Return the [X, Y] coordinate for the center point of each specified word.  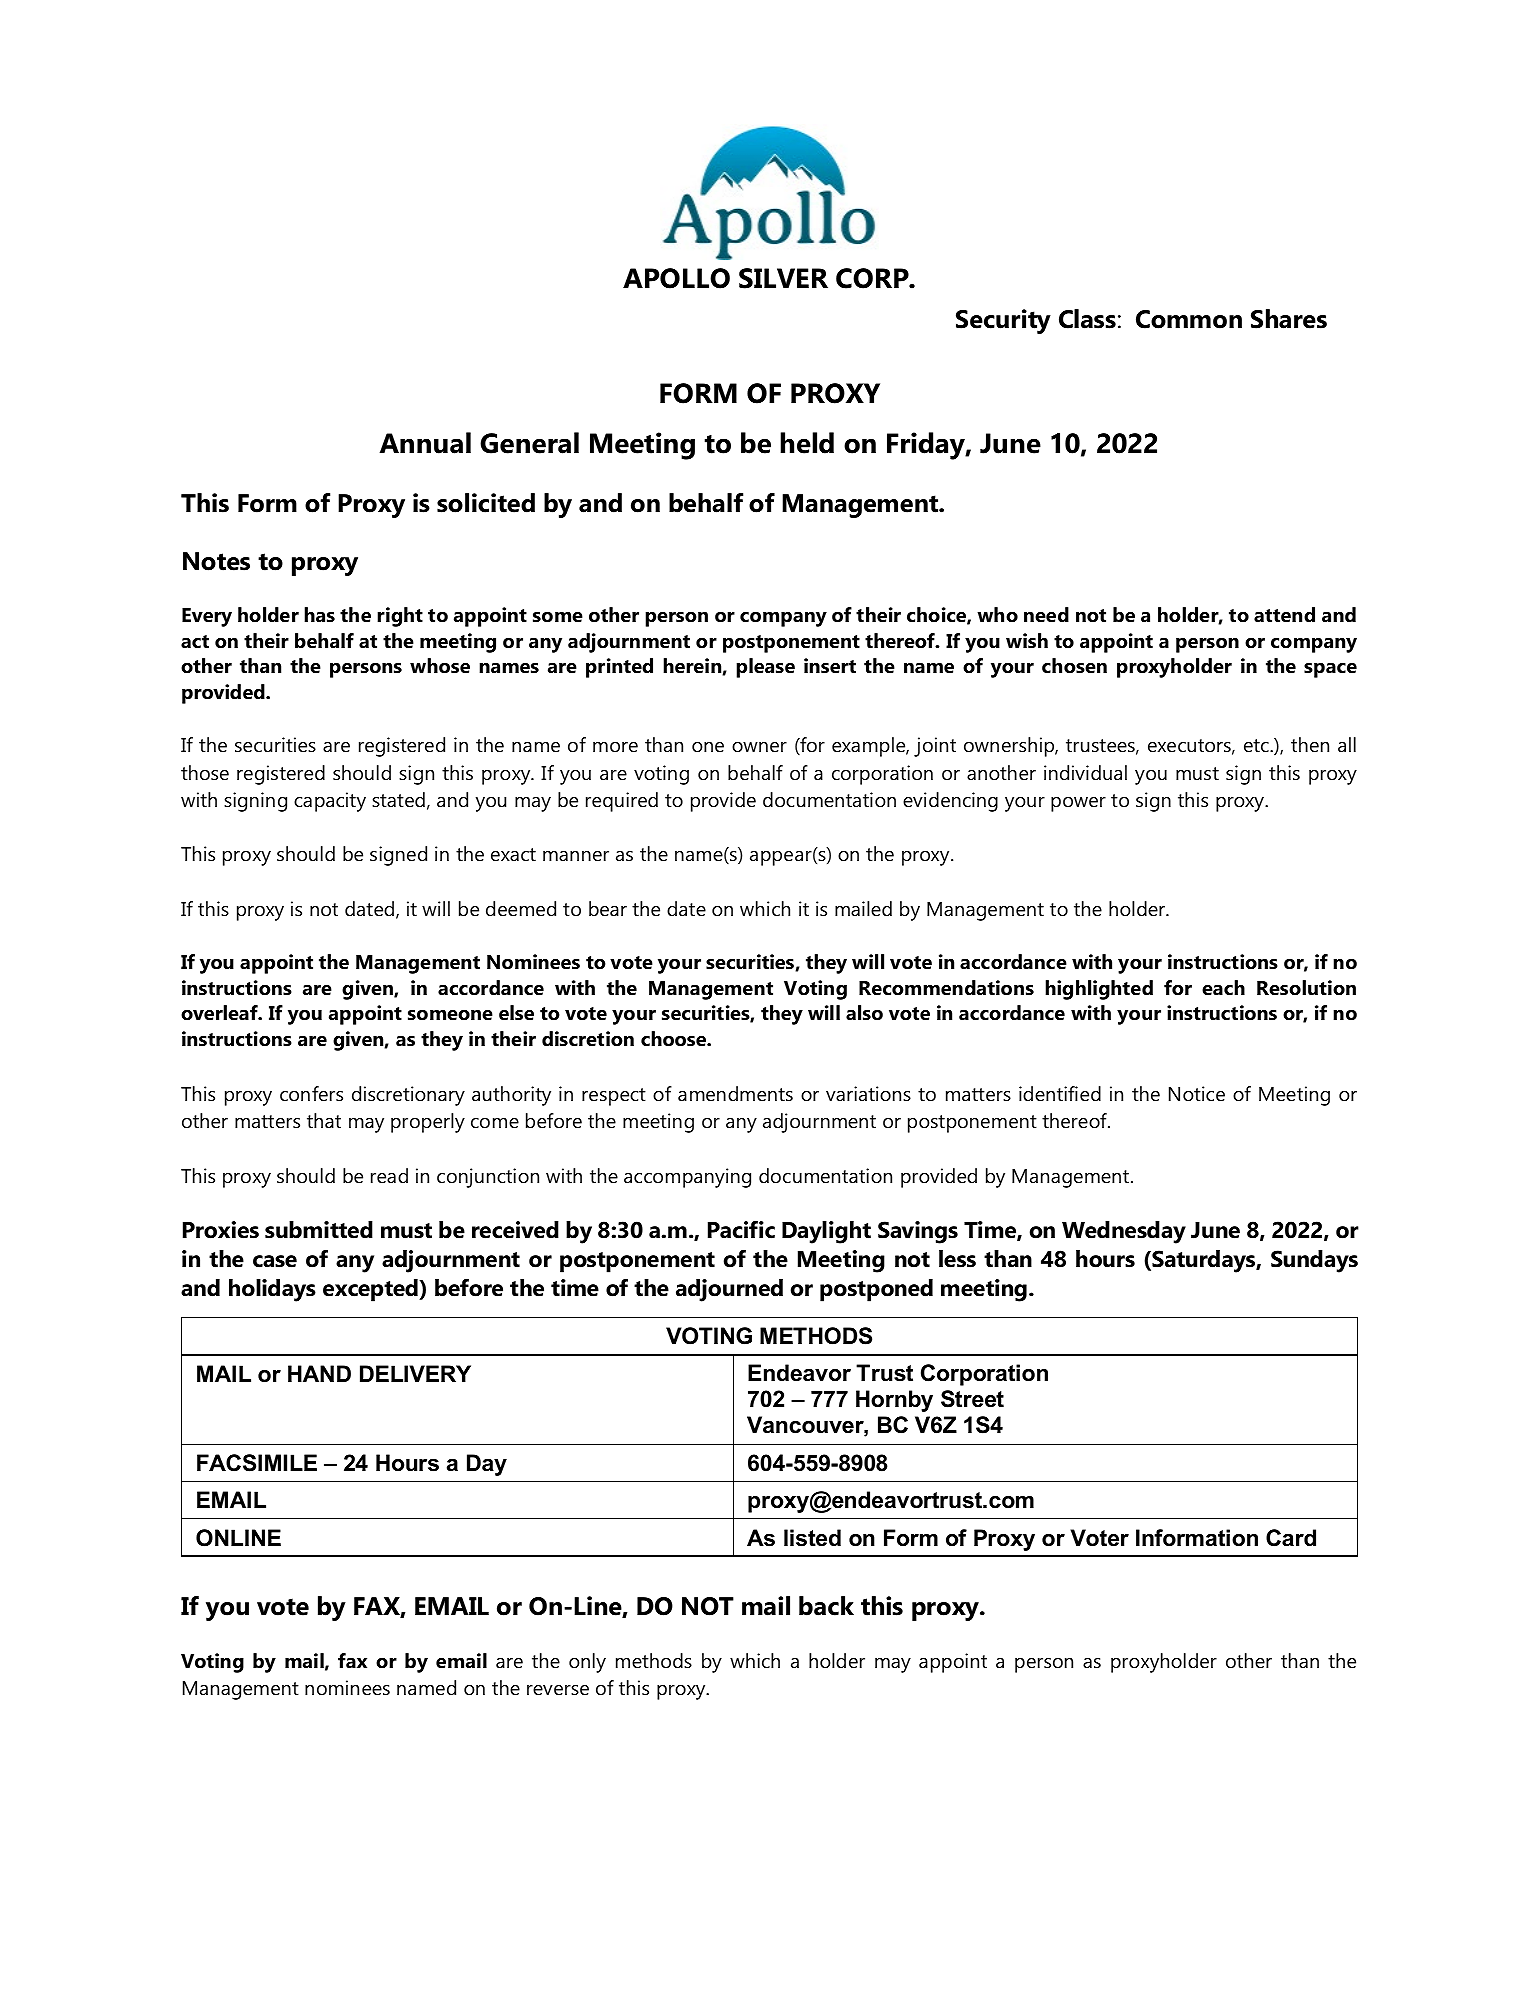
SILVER [783, 278]
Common [1189, 319]
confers [311, 1094]
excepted [371, 1290]
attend [1284, 615]
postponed [876, 1290]
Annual [425, 443]
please [765, 668]
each [1223, 988]
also [864, 1013]
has [319, 615]
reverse [558, 1690]
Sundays [1314, 1261]
